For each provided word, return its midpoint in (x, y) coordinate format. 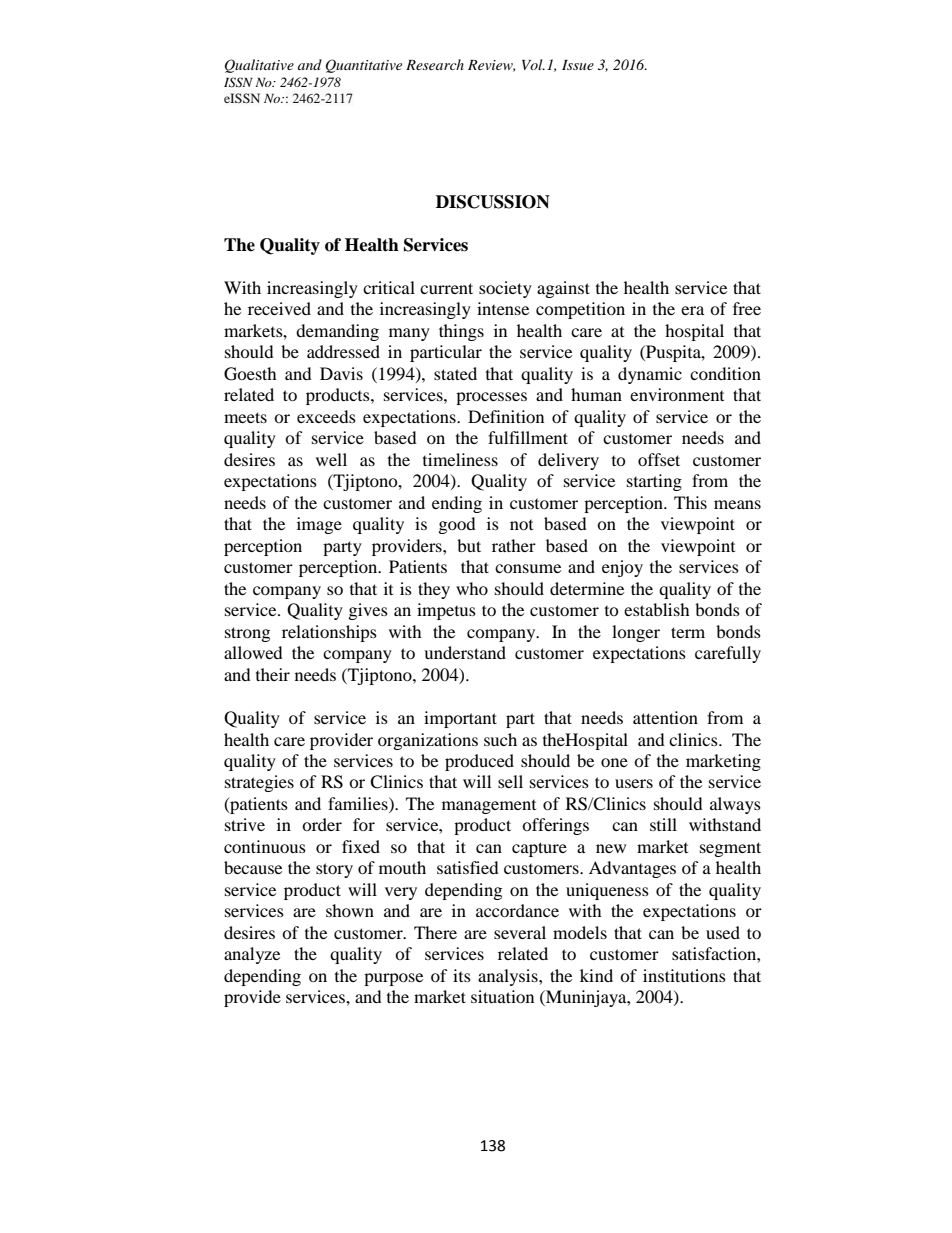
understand (465, 652)
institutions (684, 975)
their (273, 674)
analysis (509, 977)
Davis (341, 373)
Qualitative (259, 66)
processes (491, 398)
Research (435, 64)
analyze (252, 955)
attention (665, 717)
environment (677, 394)
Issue (578, 65)
